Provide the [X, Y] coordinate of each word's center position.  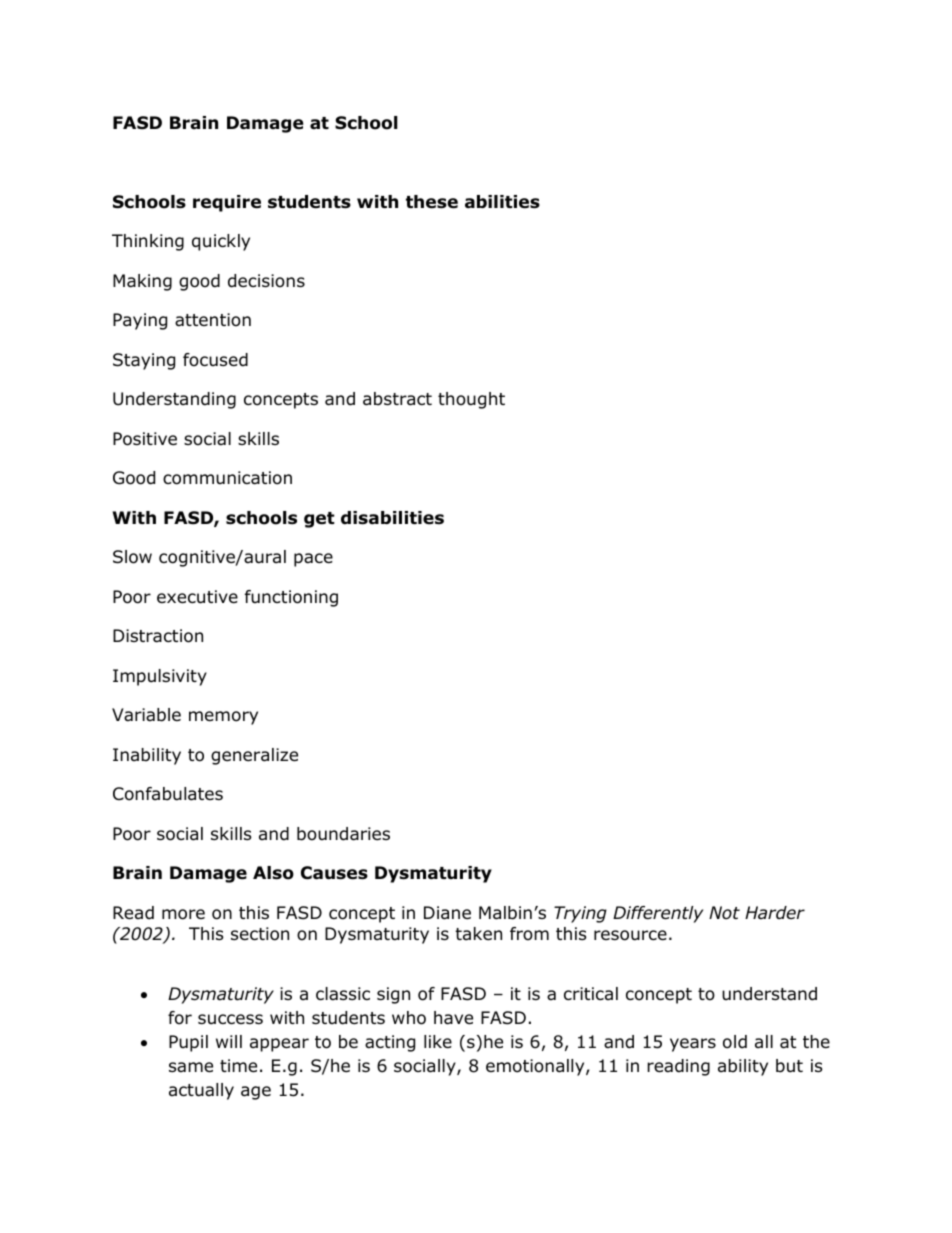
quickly [221, 242]
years [693, 1045]
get [319, 520]
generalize [254, 756]
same [191, 1067]
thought [471, 400]
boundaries [343, 834]
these [432, 202]
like [438, 1042]
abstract [397, 399]
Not [724, 913]
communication [227, 478]
